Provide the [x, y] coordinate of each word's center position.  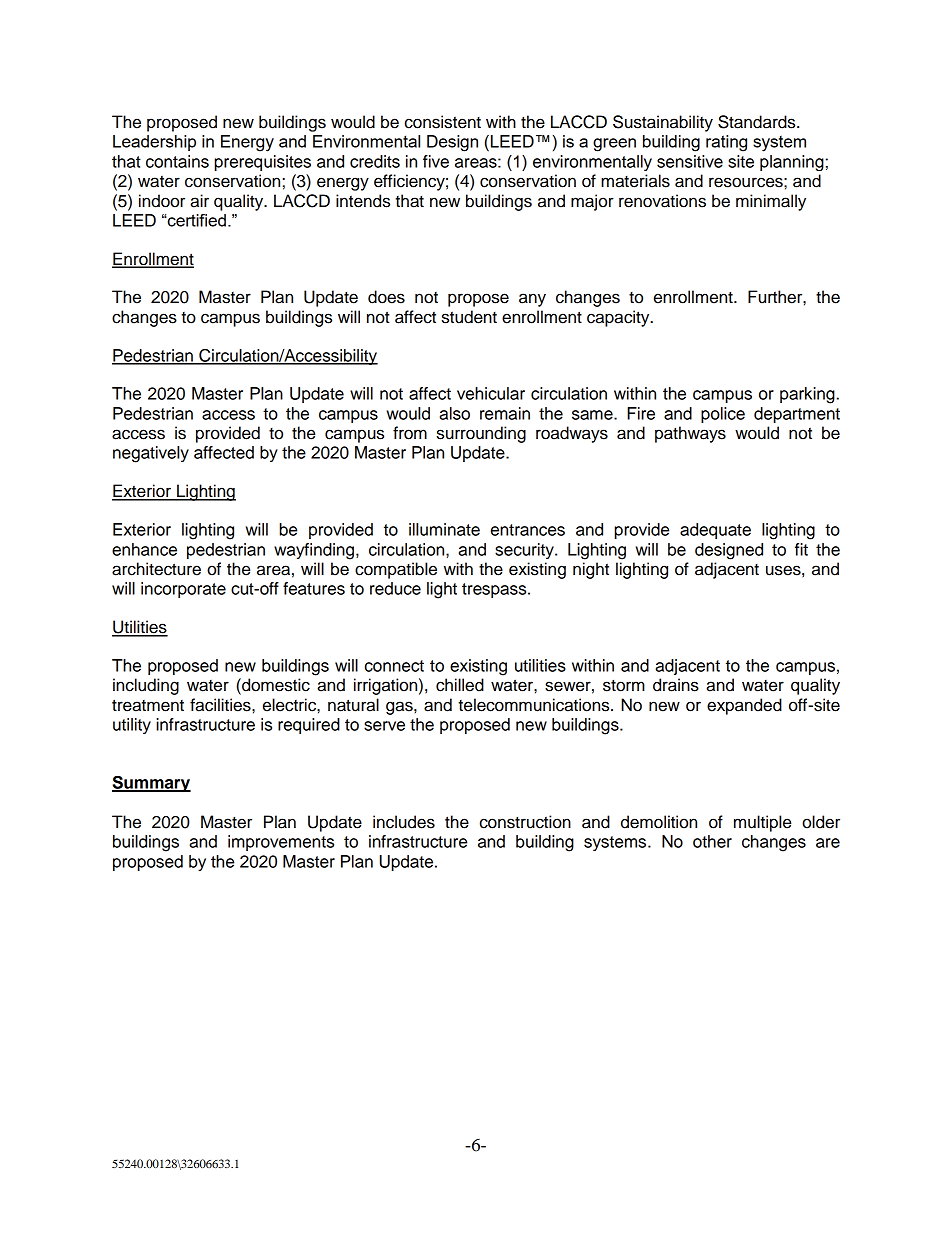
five [436, 161]
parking [807, 395]
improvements [281, 843]
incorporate [183, 590]
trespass [495, 590]
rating [726, 143]
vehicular [491, 393]
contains [177, 161]
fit [801, 549]
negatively [151, 454]
